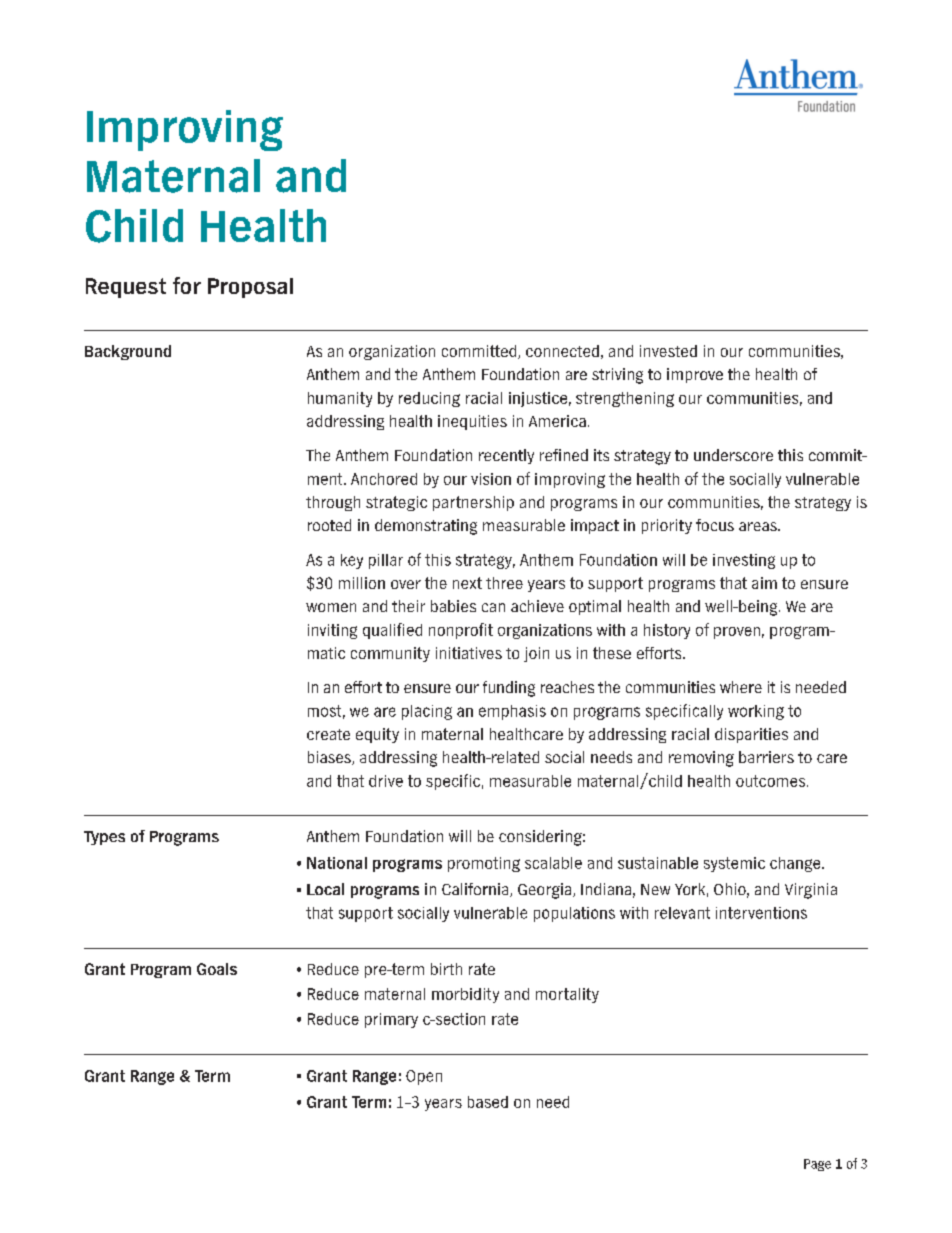  Describe the element at coordinates (250, 288) in the document. I see `Proposal` at that location.
